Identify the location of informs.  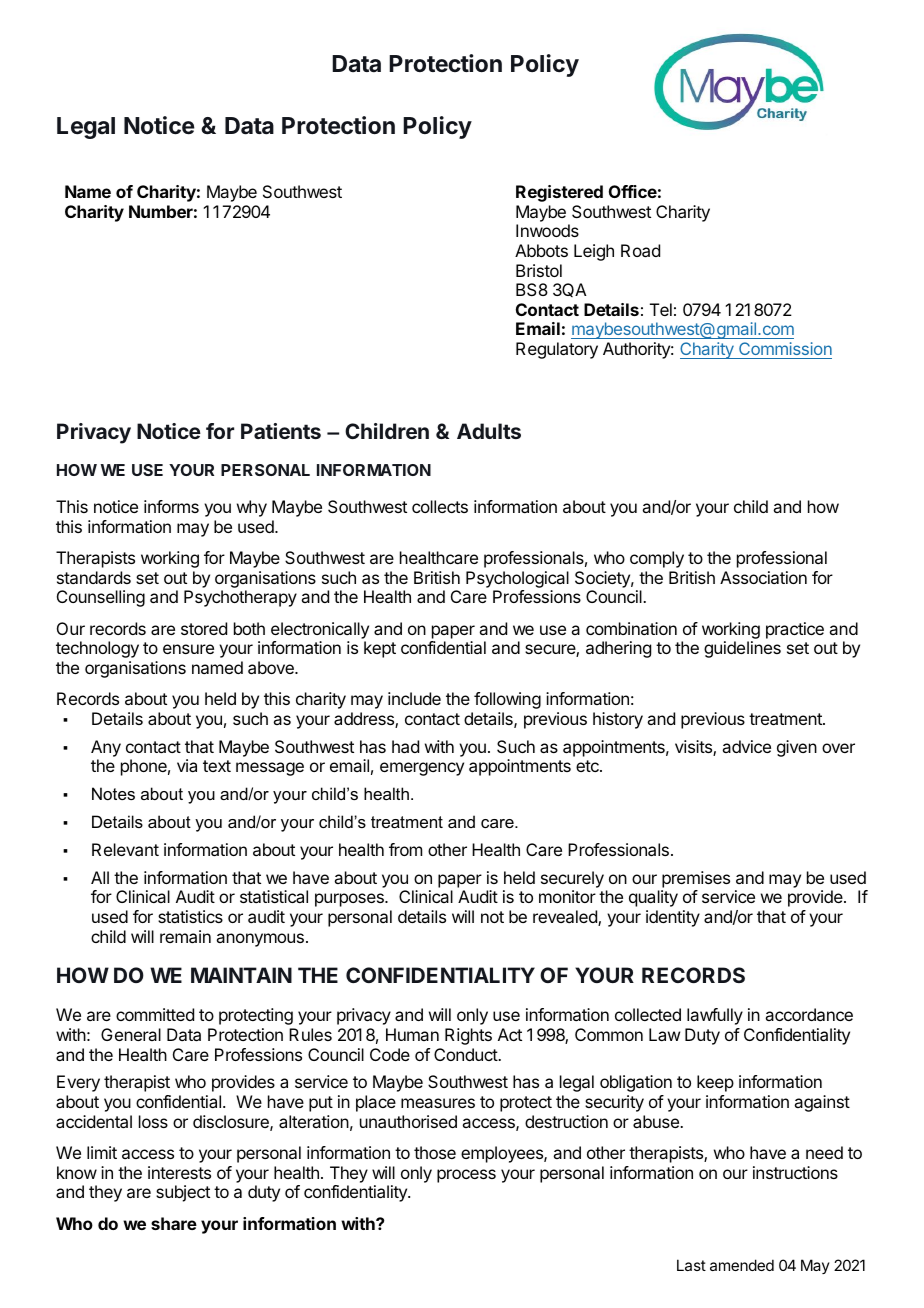
(171, 506).
